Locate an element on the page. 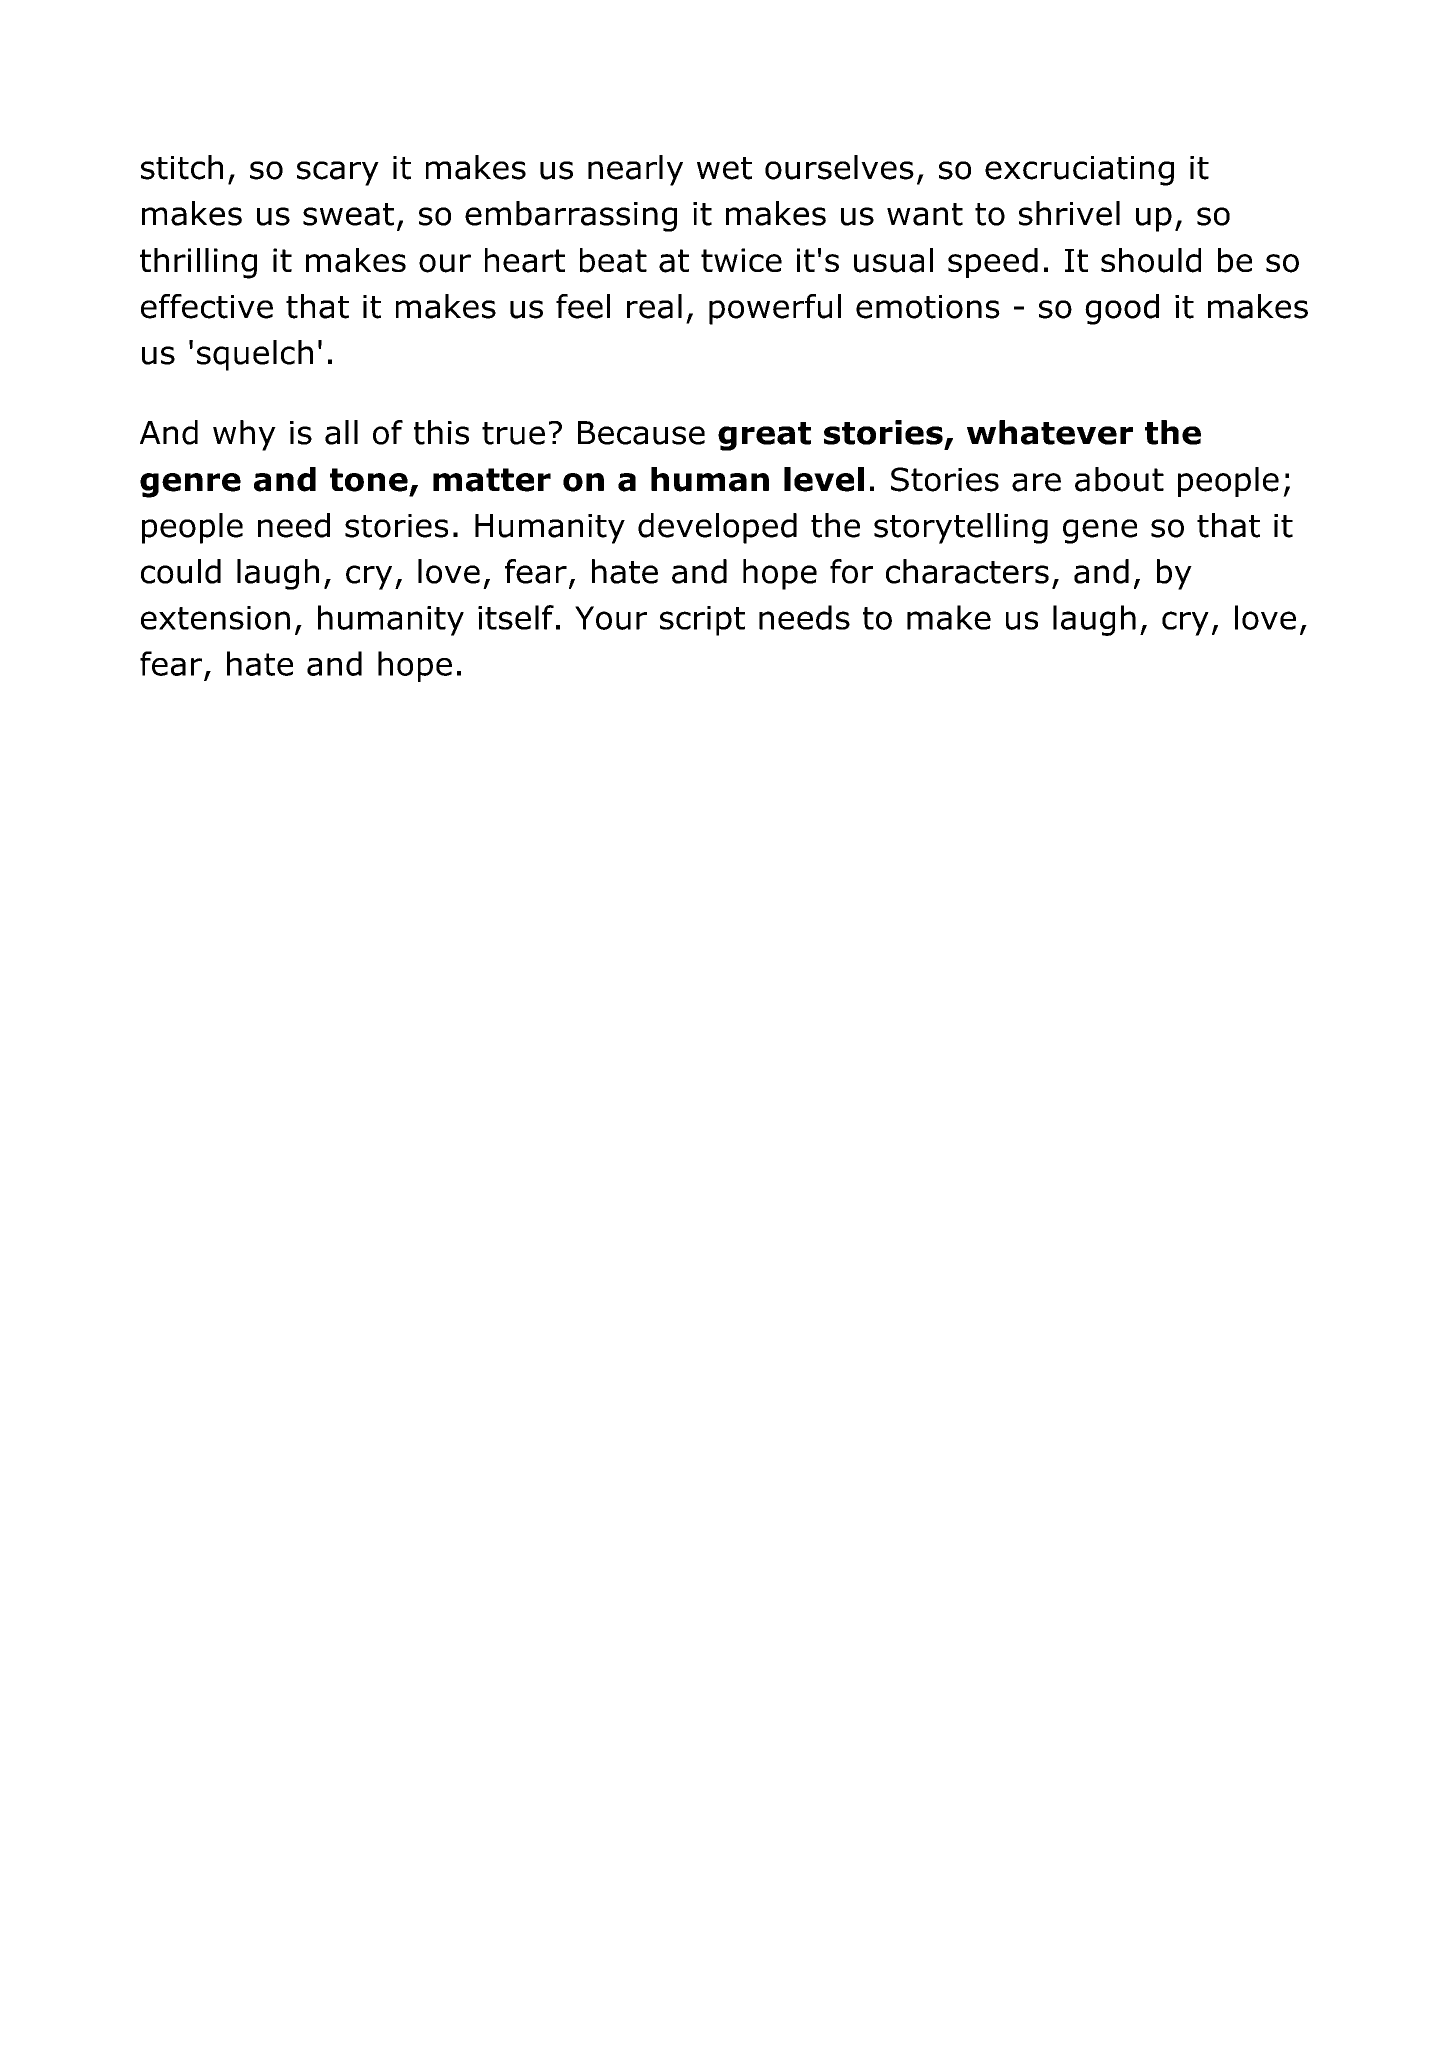 The image size is (1449, 2049). excruciating is located at coordinates (1079, 171).
